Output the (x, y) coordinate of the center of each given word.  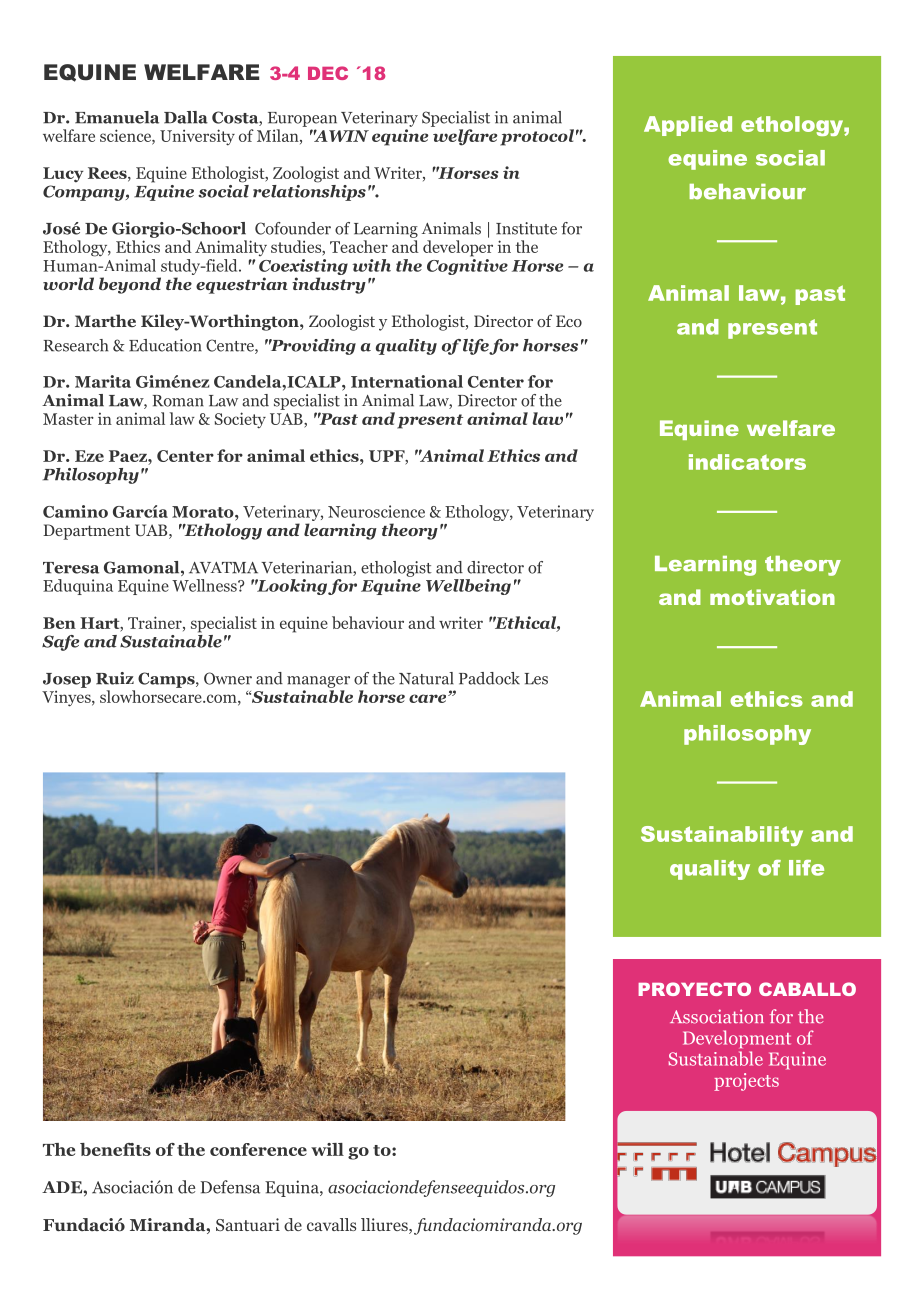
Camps (167, 680)
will (327, 1149)
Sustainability (722, 836)
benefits (115, 1149)
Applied (688, 126)
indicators (747, 462)
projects (746, 1082)
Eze (89, 456)
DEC (328, 73)
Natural (426, 678)
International (407, 381)
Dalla (186, 117)
